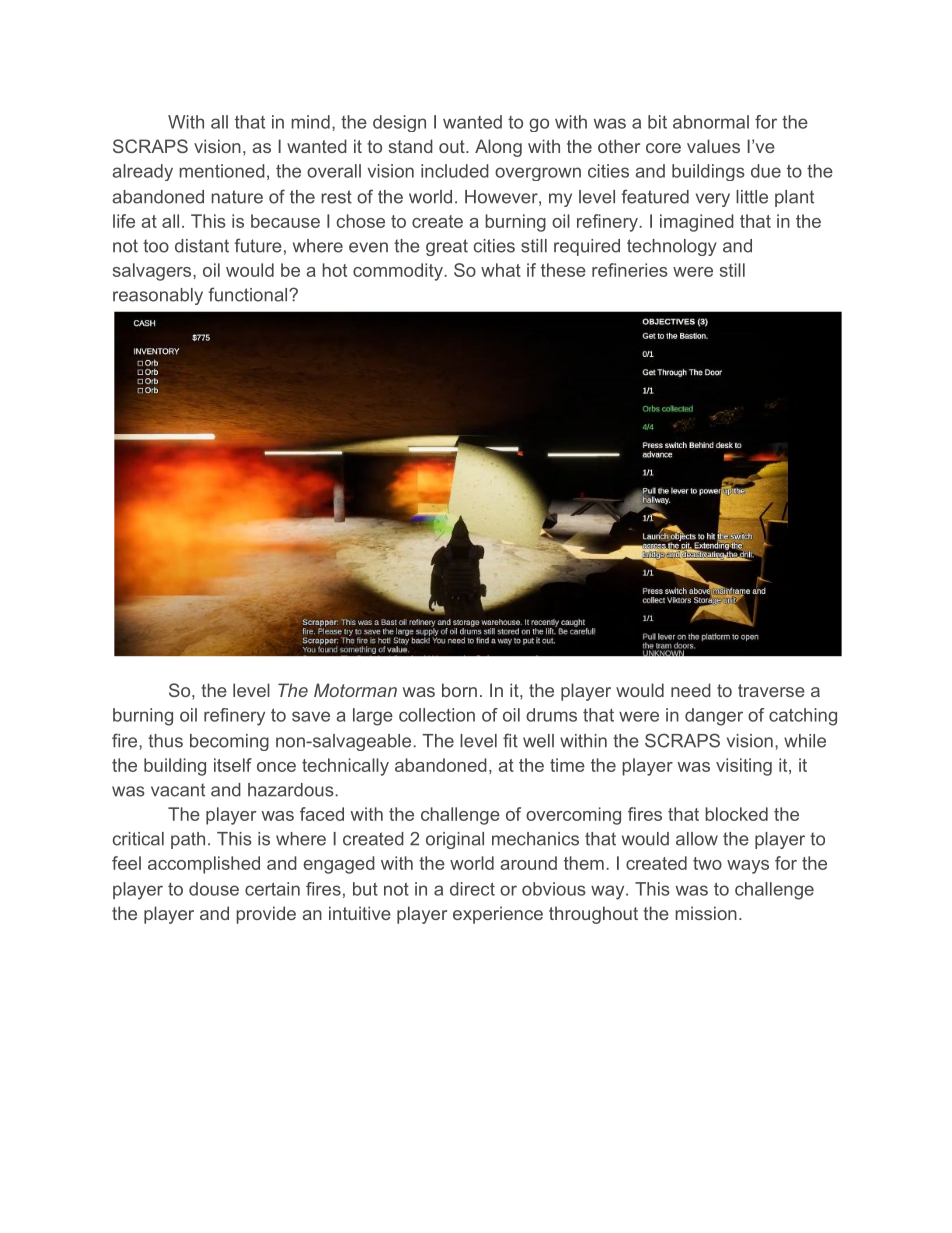 The height and width of the image is (1233, 952). I want to click on need, so click(691, 690).
